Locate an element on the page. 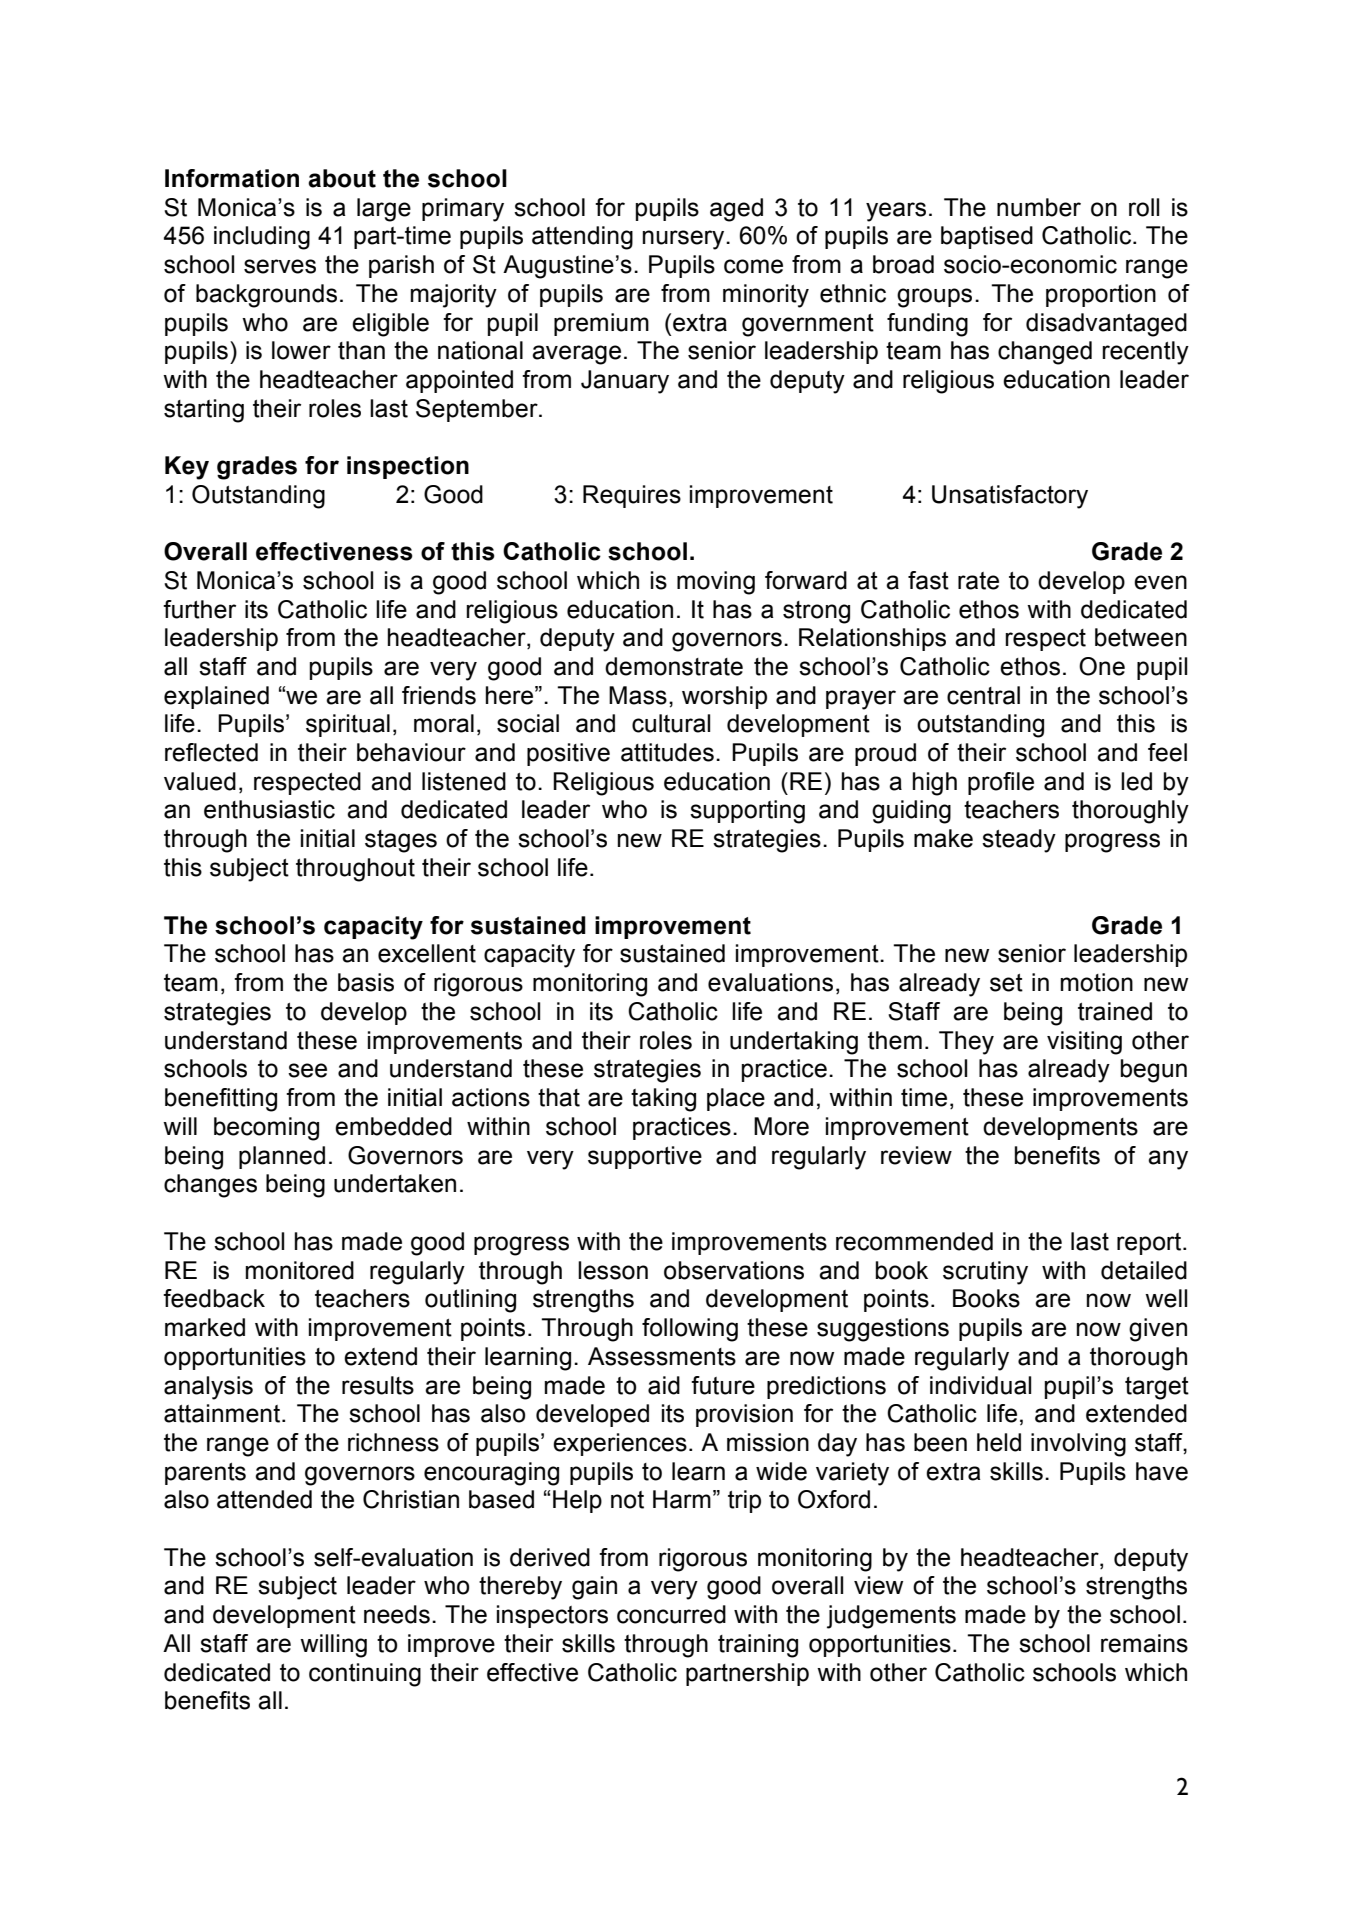  including is located at coordinates (262, 238).
